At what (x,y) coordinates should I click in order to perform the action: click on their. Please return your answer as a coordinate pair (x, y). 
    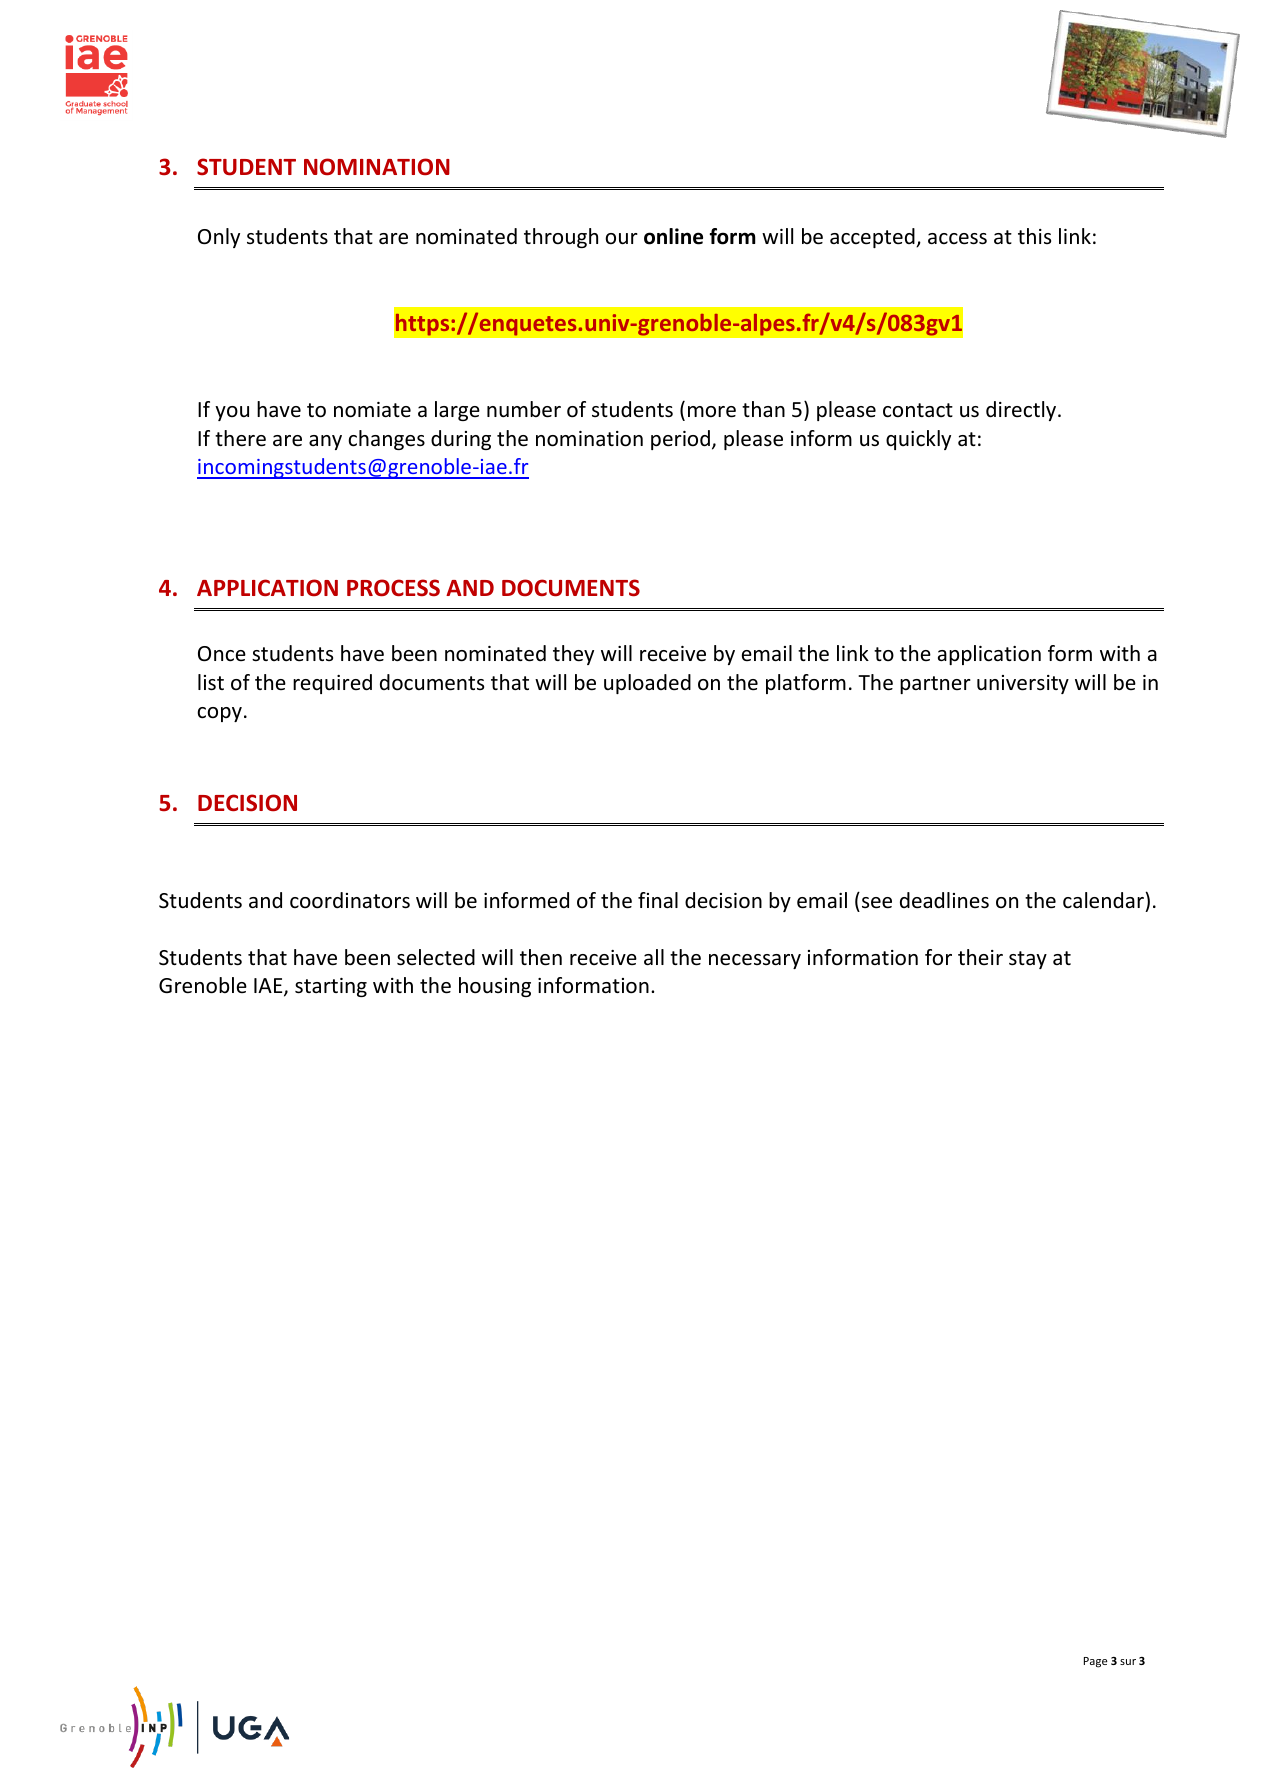
    Looking at the image, I should click on (980, 957).
